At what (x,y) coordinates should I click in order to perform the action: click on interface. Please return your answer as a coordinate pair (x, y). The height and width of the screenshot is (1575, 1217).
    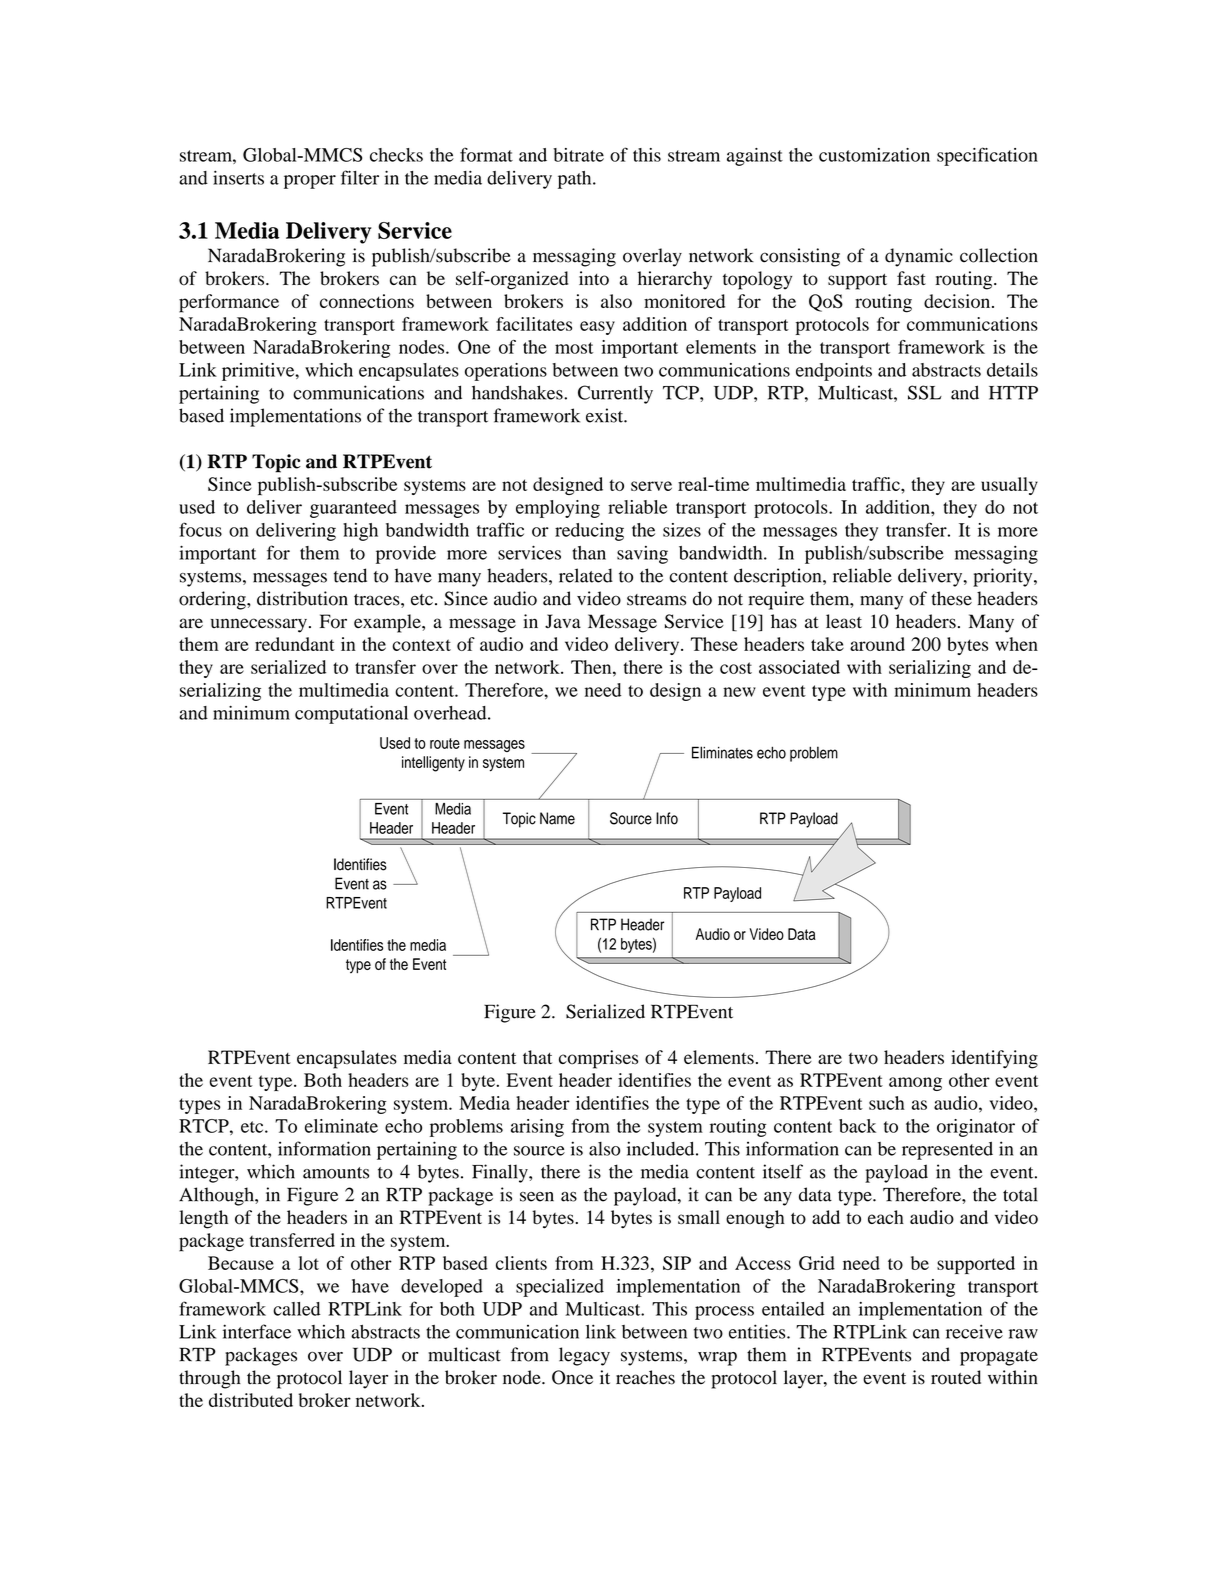
    Looking at the image, I should click on (257, 1331).
